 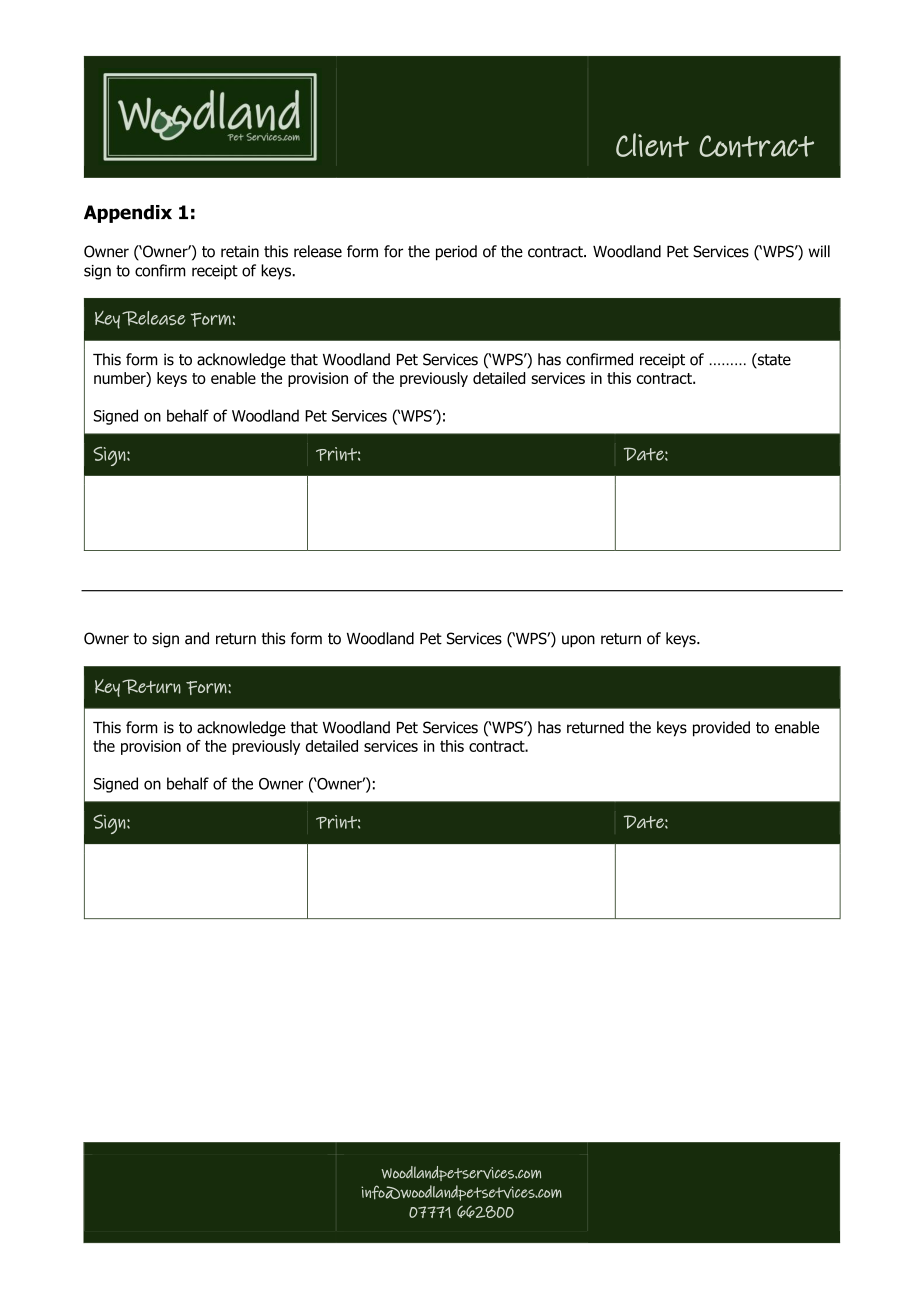 What do you see at coordinates (819, 251) in the screenshot?
I see `will` at bounding box center [819, 251].
